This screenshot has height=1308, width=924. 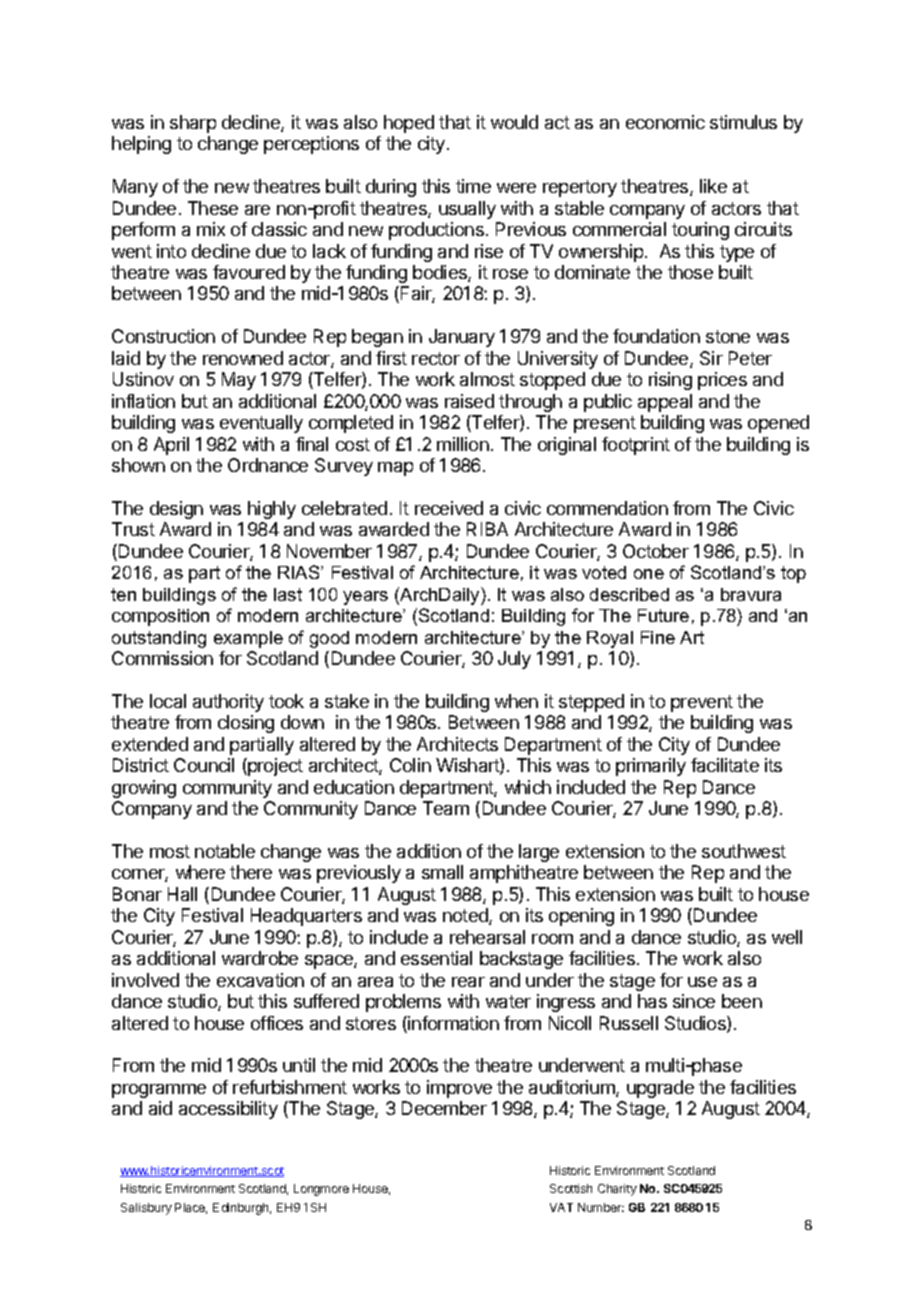 What do you see at coordinates (225, 851) in the screenshot?
I see `notable` at bounding box center [225, 851].
